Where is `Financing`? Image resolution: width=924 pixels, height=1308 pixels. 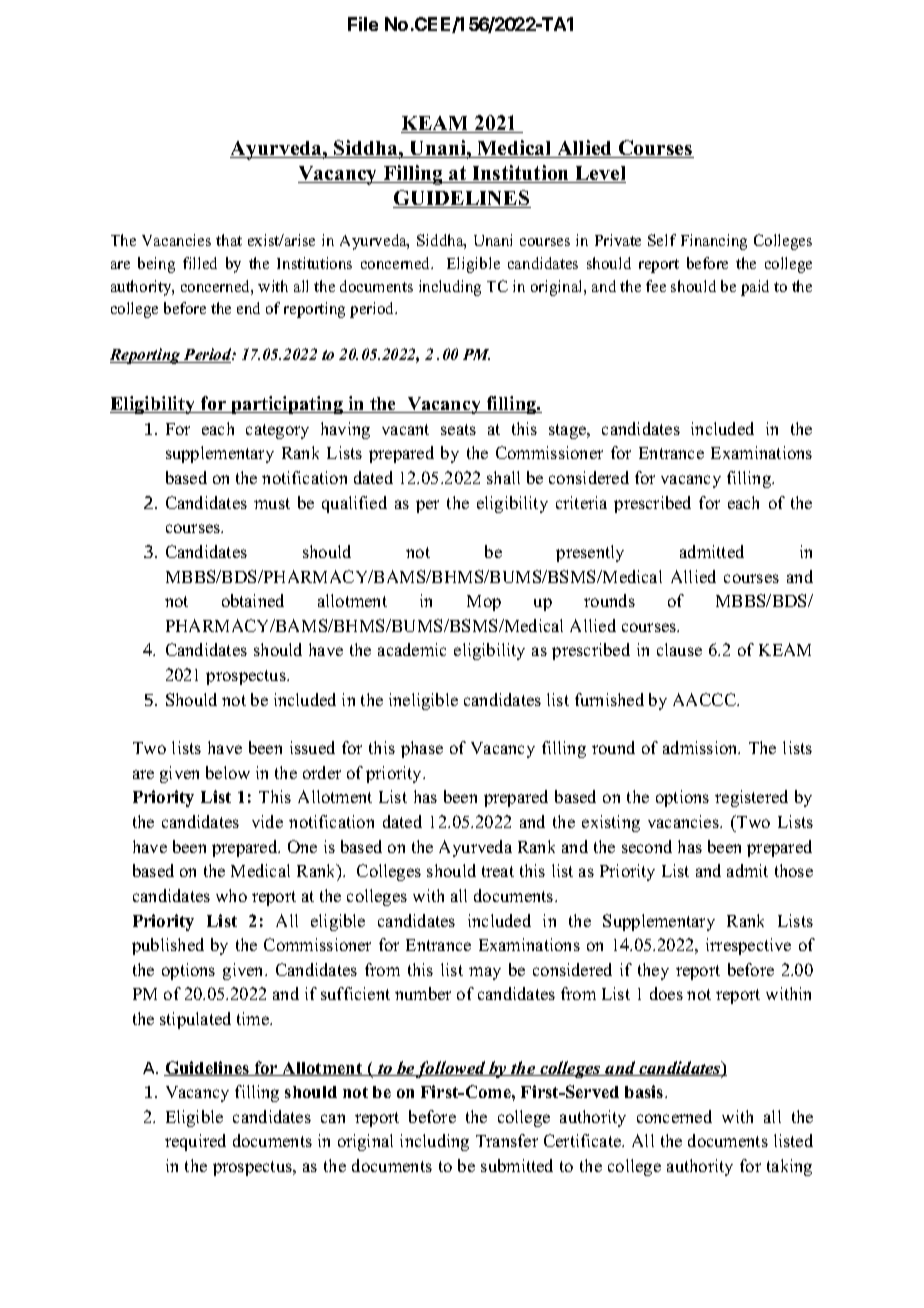 Financing is located at coordinates (714, 242).
